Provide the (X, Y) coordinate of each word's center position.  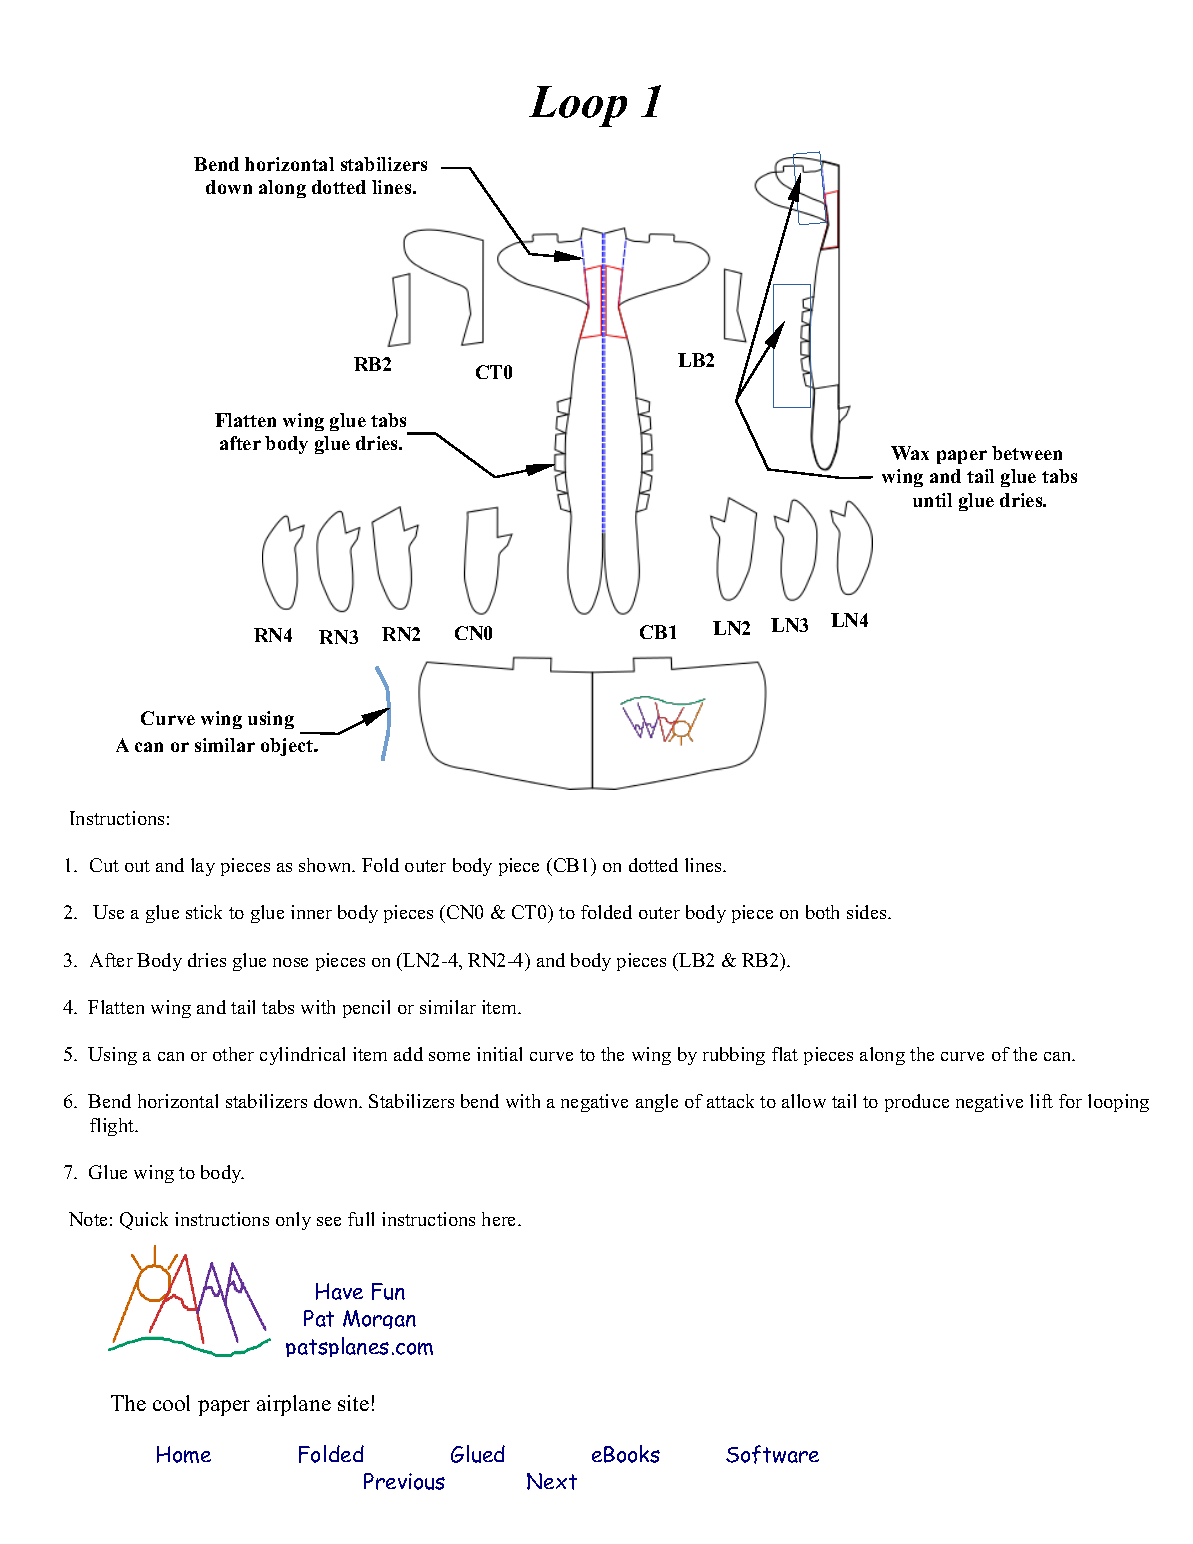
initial (499, 1054)
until (932, 500)
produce (917, 1103)
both (822, 912)
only (293, 1221)
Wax (910, 453)
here (500, 1219)
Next (552, 1481)
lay (203, 867)
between (1027, 453)
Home (184, 1454)
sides (868, 912)
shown (326, 865)
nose (290, 962)
